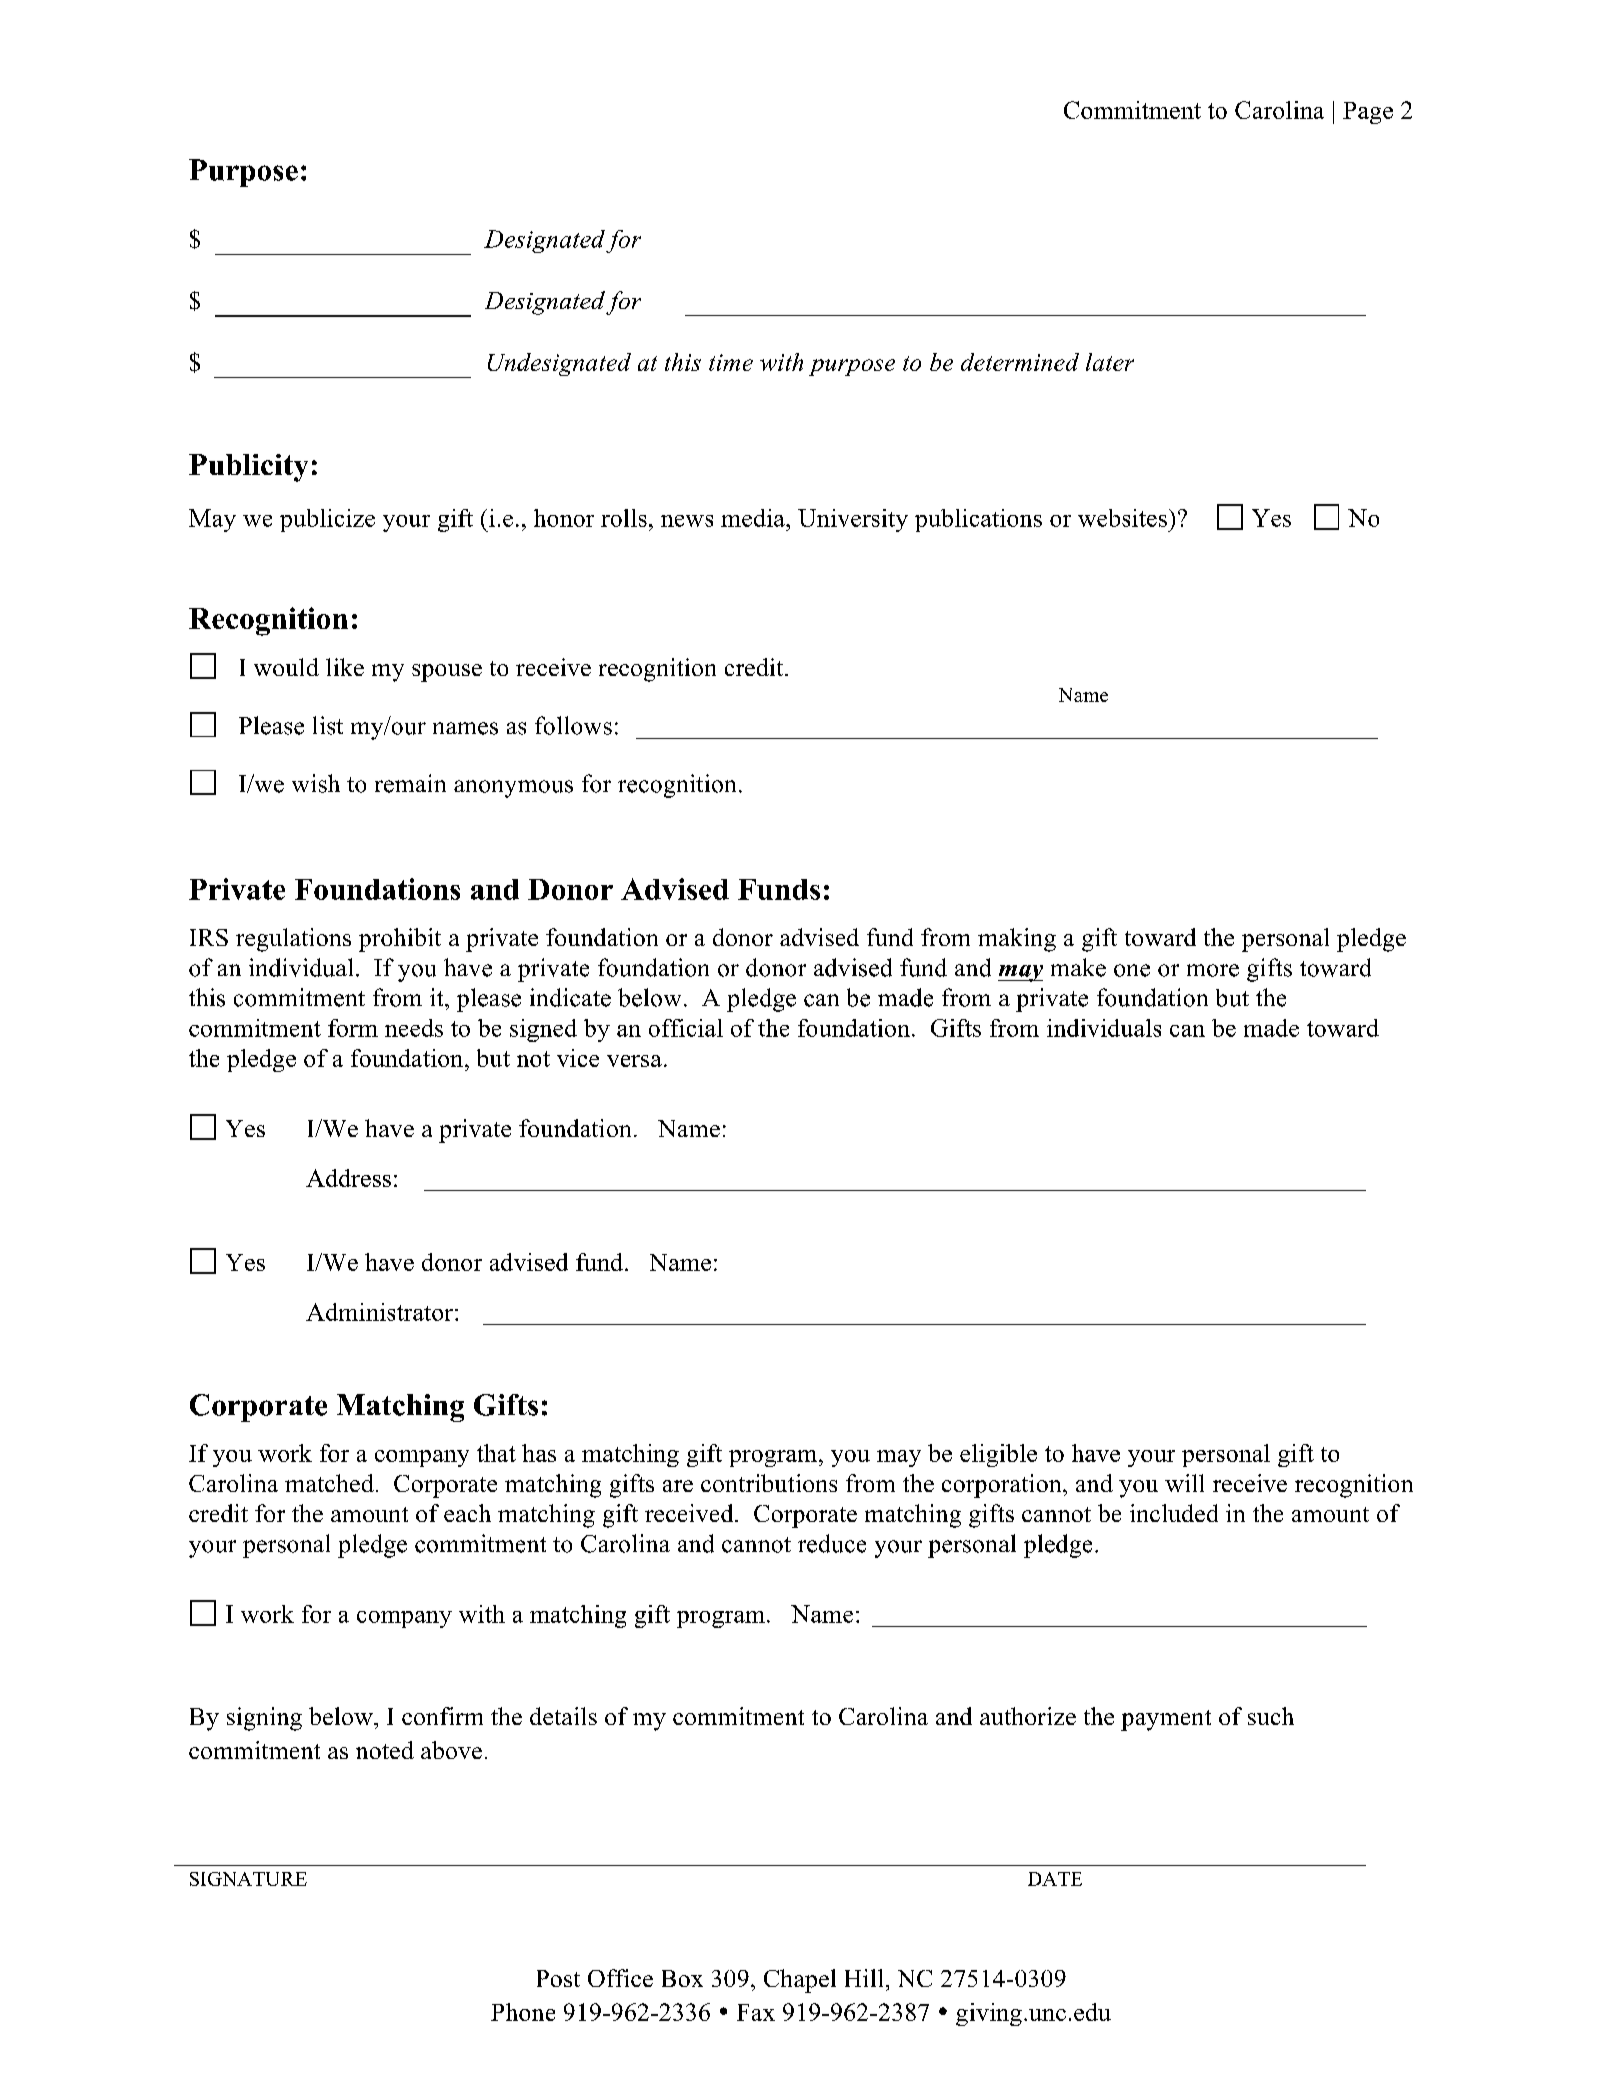  I want to click on time, so click(731, 362).
